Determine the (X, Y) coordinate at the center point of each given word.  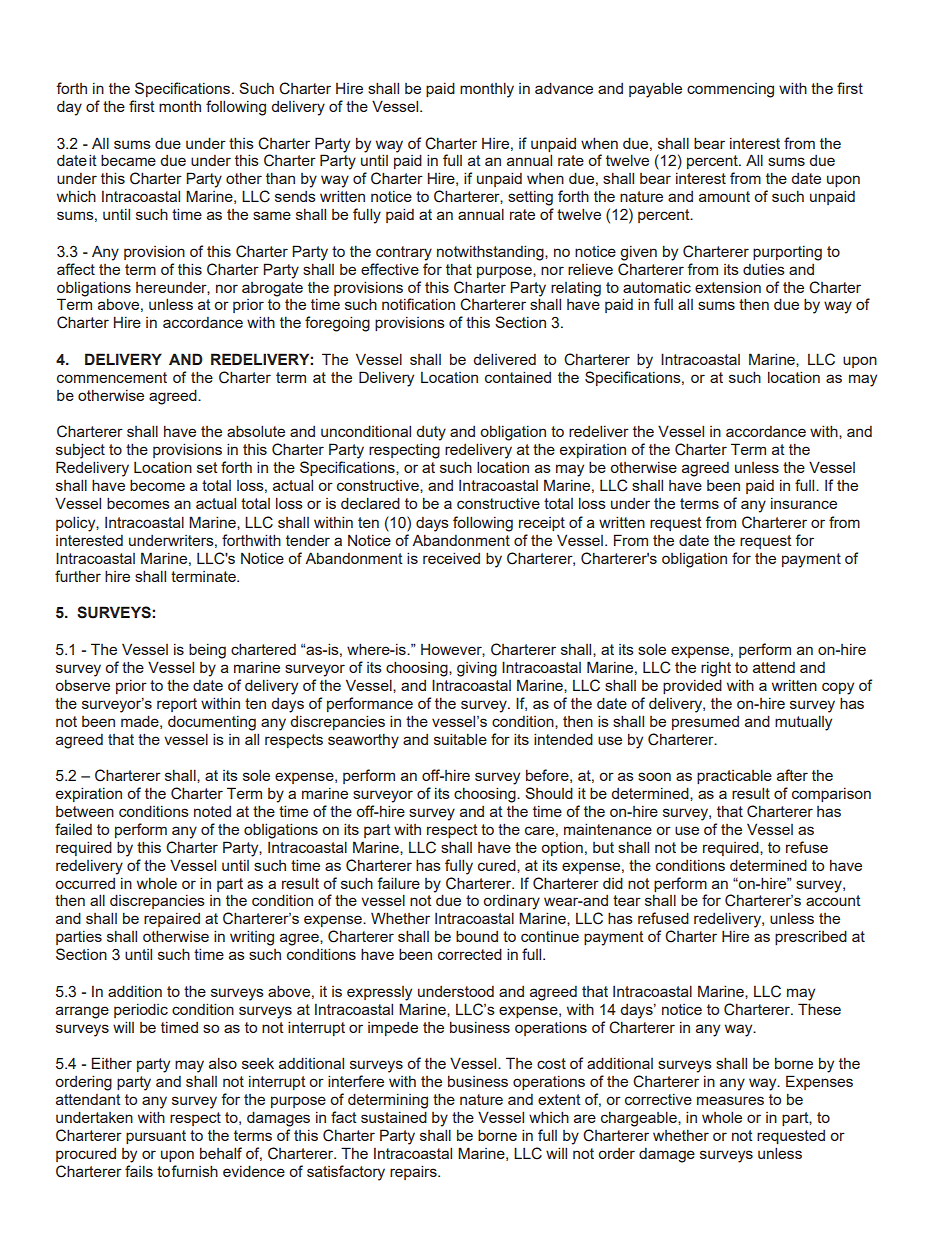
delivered (504, 359)
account (833, 900)
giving (477, 669)
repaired (172, 919)
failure (398, 883)
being (207, 651)
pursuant (156, 1137)
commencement (112, 377)
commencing (730, 90)
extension (728, 287)
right (716, 669)
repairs (414, 1172)
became (128, 160)
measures (730, 1100)
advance (564, 88)
